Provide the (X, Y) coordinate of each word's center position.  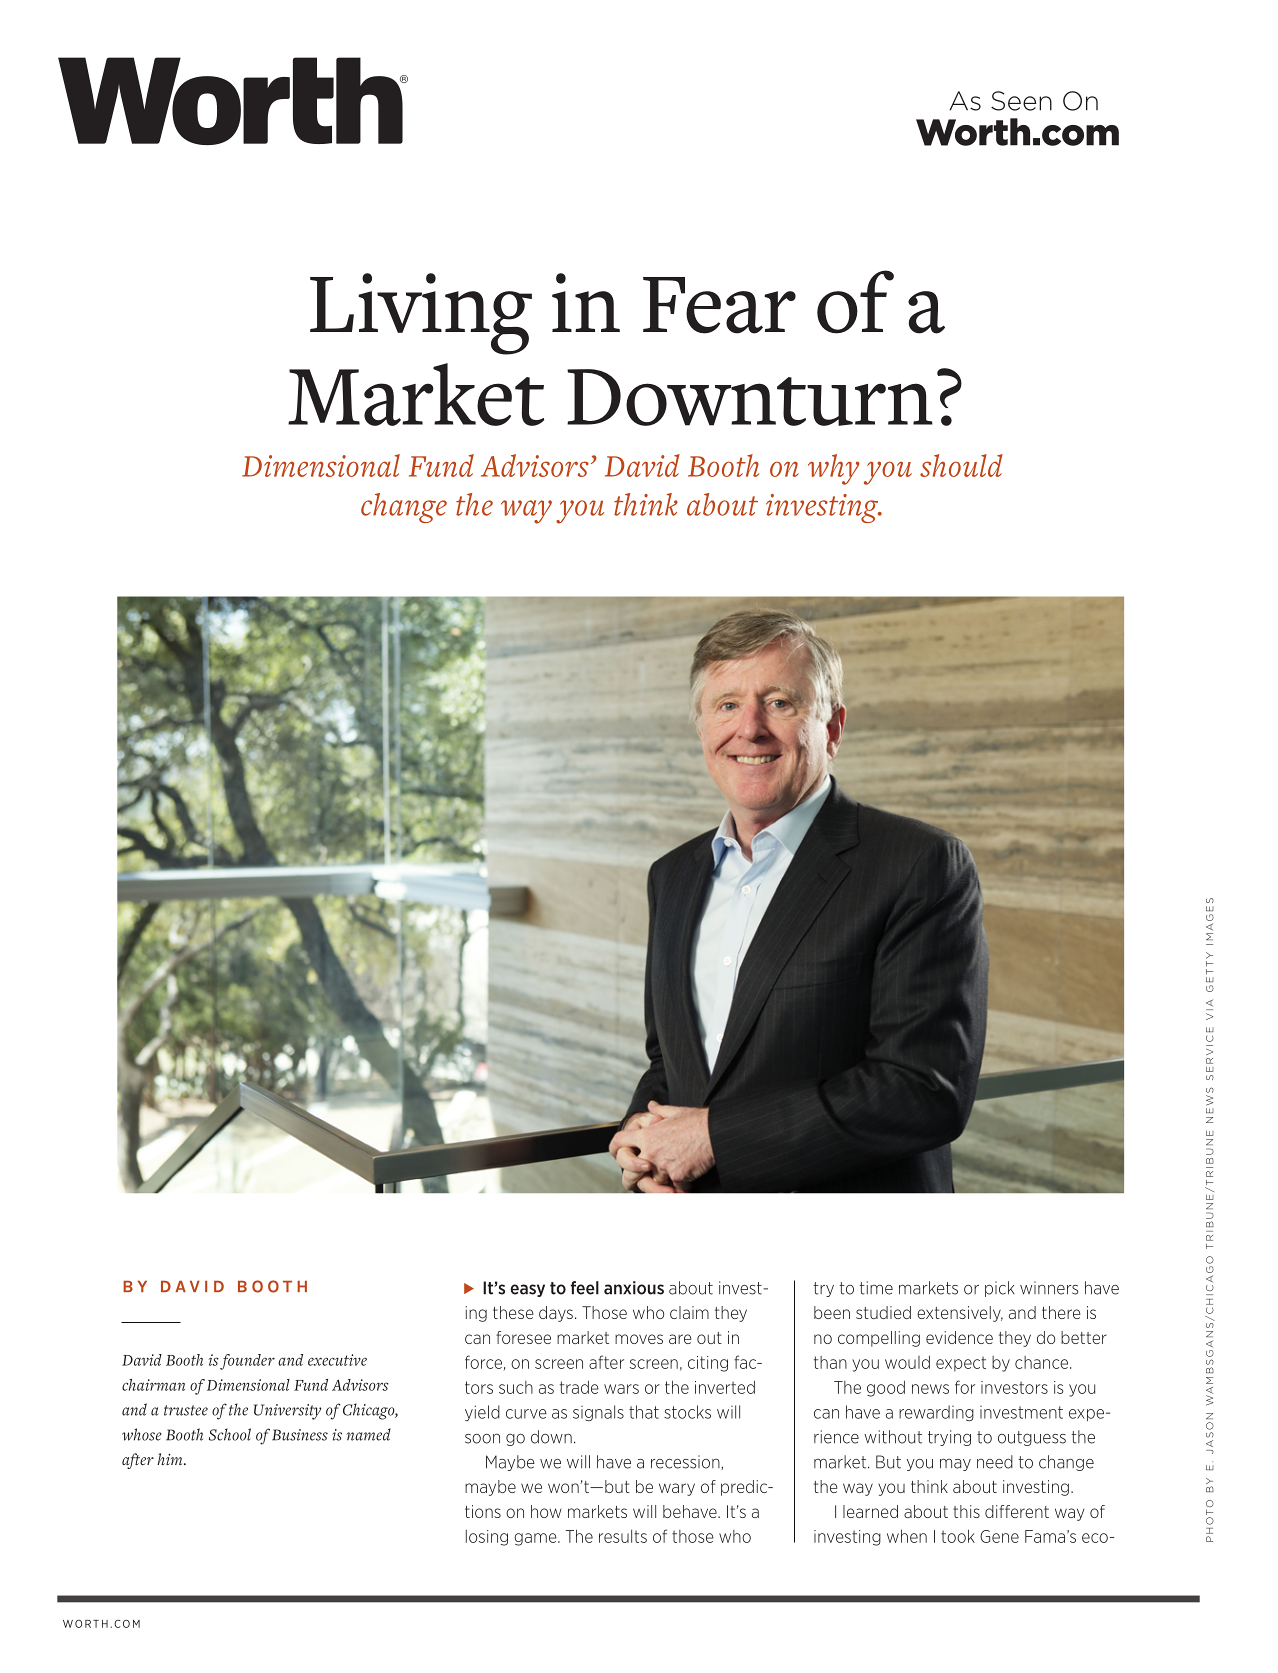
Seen (1021, 101)
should (961, 465)
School (230, 1434)
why (834, 469)
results (623, 1536)
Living (421, 314)
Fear (719, 305)
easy (527, 1290)
